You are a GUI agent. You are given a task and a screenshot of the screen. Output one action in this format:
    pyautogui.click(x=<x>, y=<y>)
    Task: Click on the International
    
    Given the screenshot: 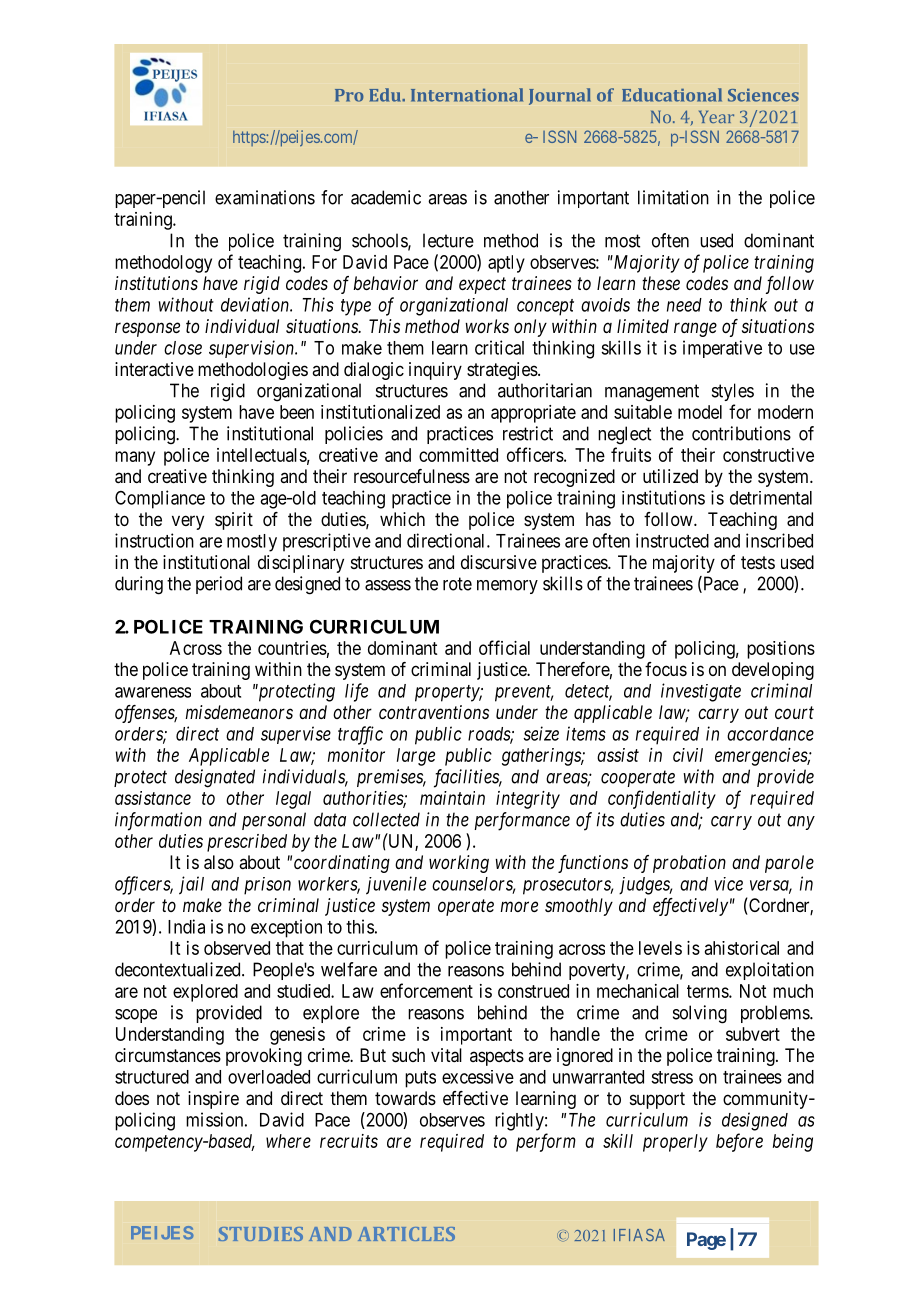 What is the action you would take?
    pyautogui.click(x=467, y=95)
